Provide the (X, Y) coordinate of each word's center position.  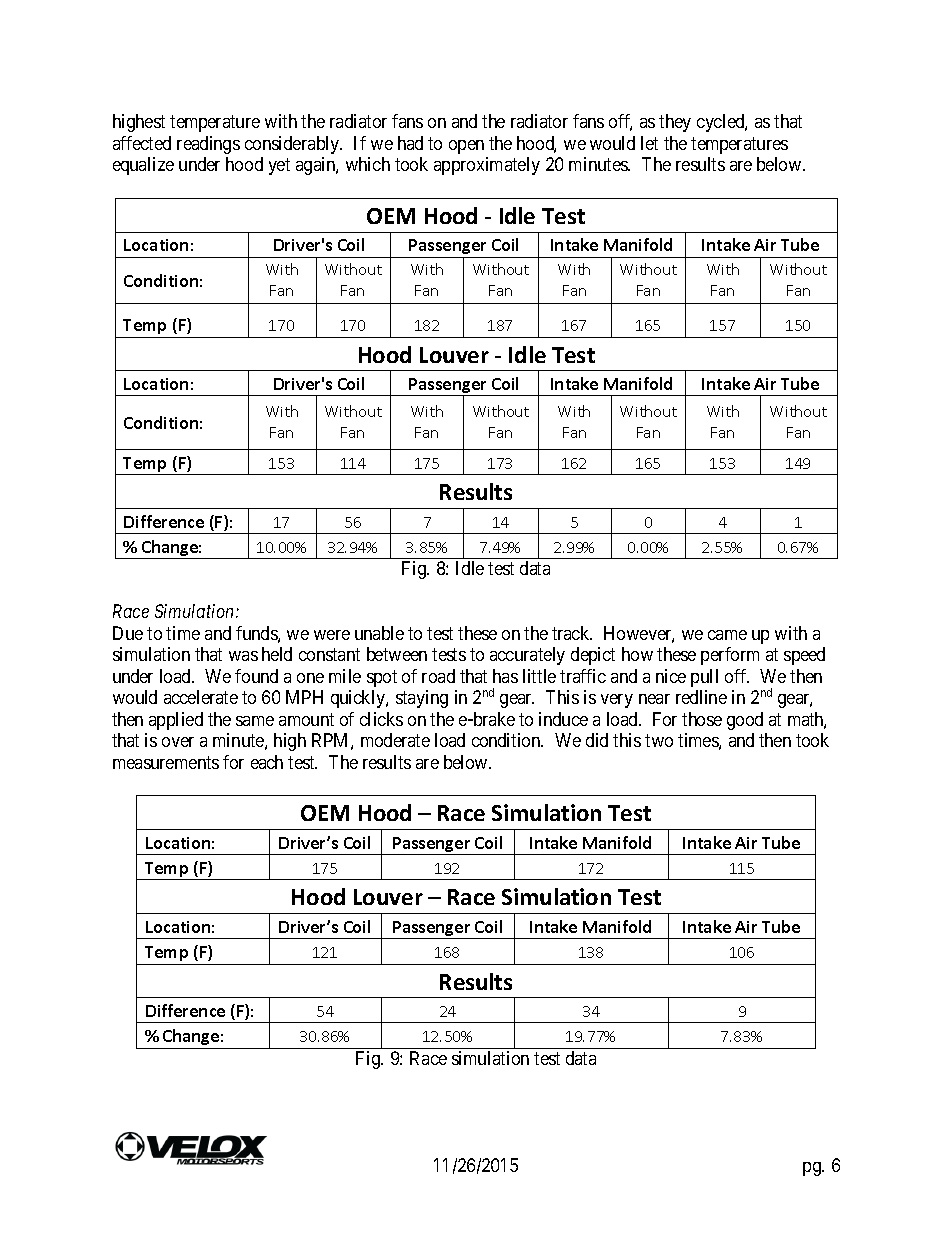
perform (730, 656)
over (178, 742)
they (675, 123)
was (243, 656)
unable (379, 633)
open (466, 147)
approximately (487, 166)
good (745, 721)
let (649, 143)
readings (208, 145)
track (572, 633)
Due (128, 633)
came (727, 635)
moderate (395, 740)
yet (279, 167)
